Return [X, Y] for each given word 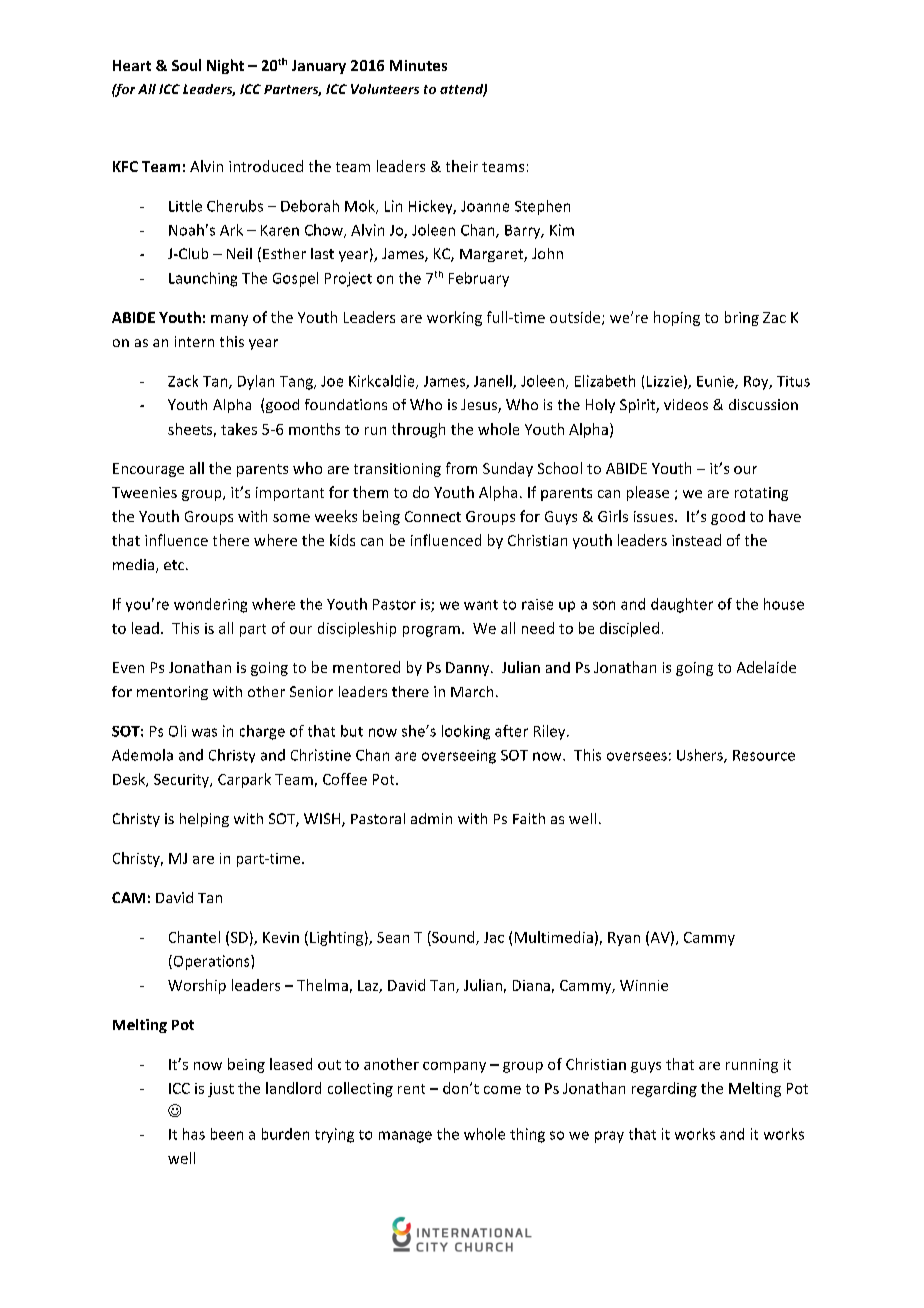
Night [225, 66]
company [454, 1067]
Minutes [418, 65]
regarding [664, 1089]
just [221, 1090]
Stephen [542, 207]
